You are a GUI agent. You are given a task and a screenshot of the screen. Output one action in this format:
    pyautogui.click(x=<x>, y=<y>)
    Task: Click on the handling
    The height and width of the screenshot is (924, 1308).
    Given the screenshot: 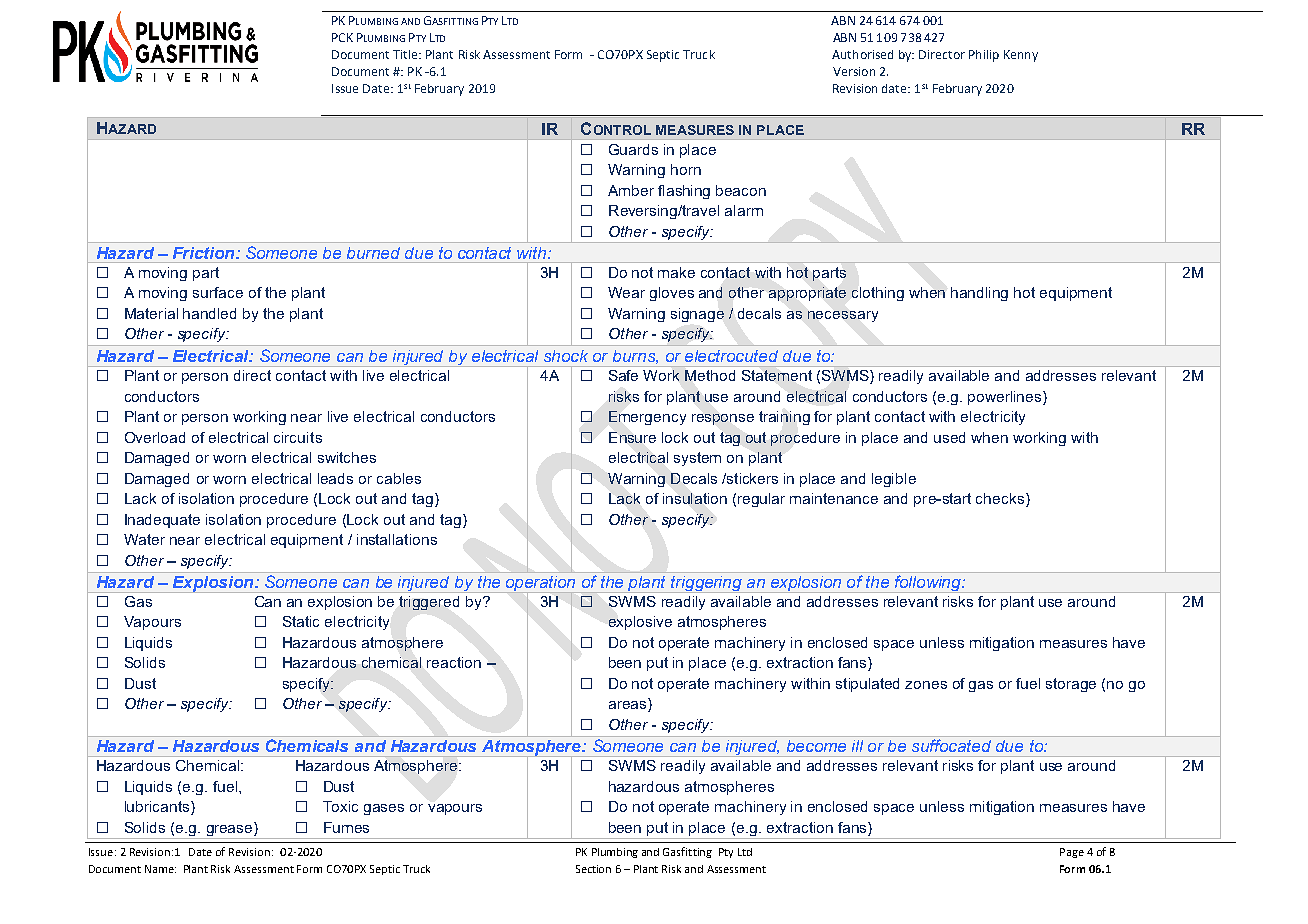 What is the action you would take?
    pyautogui.click(x=979, y=294)
